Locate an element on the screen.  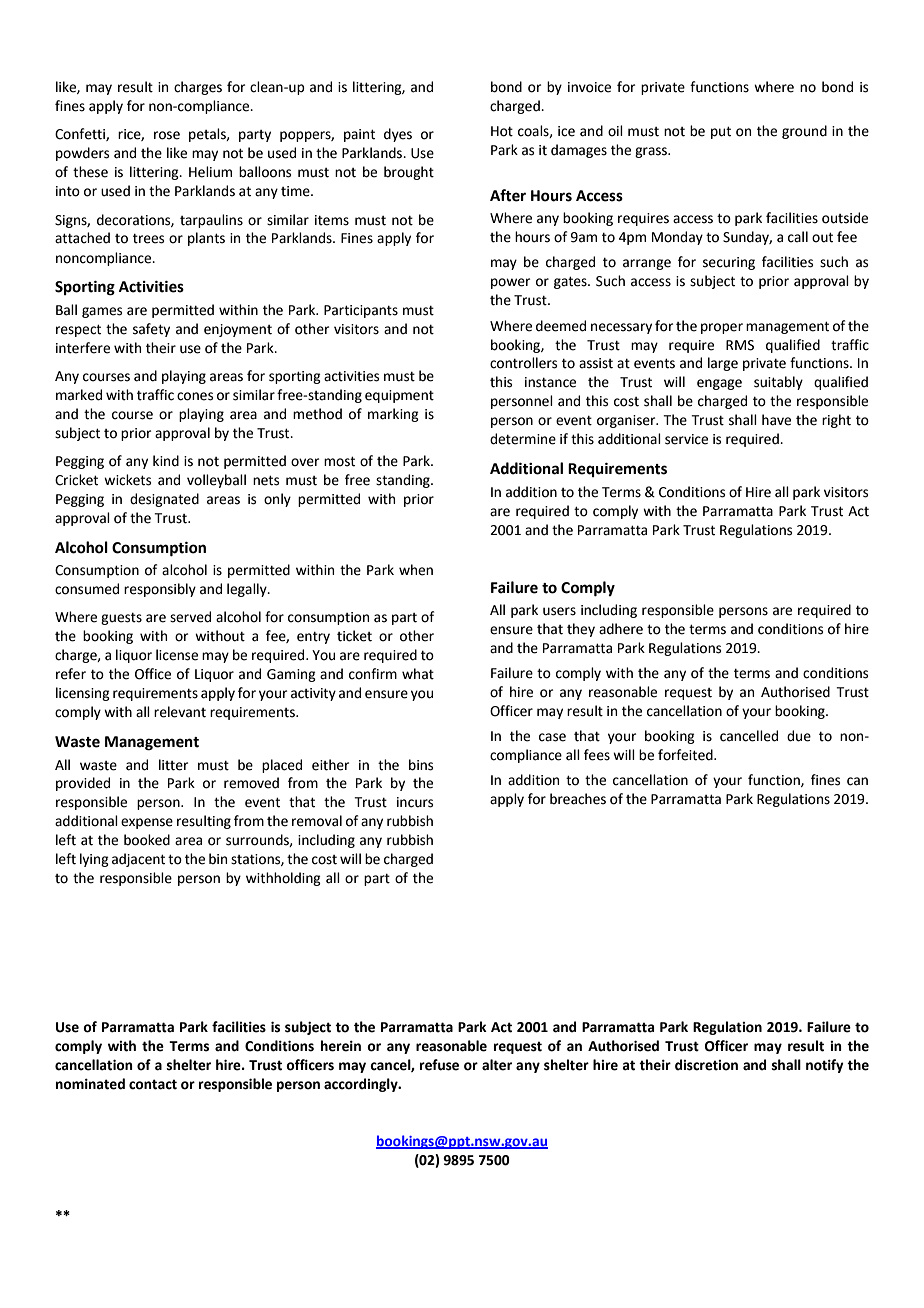
license is located at coordinates (177, 655).
